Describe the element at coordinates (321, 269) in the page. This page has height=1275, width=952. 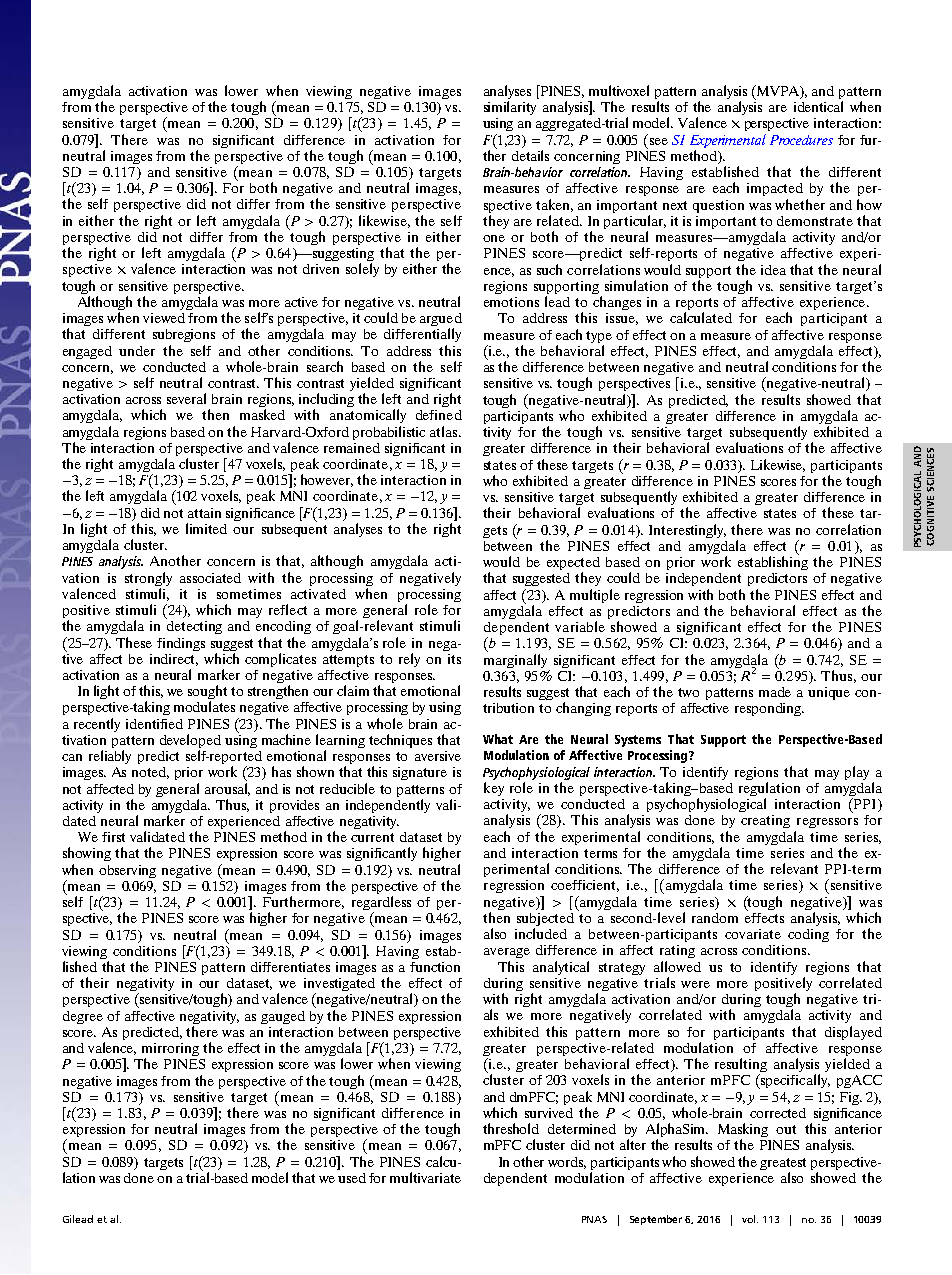
I see `driven` at that location.
